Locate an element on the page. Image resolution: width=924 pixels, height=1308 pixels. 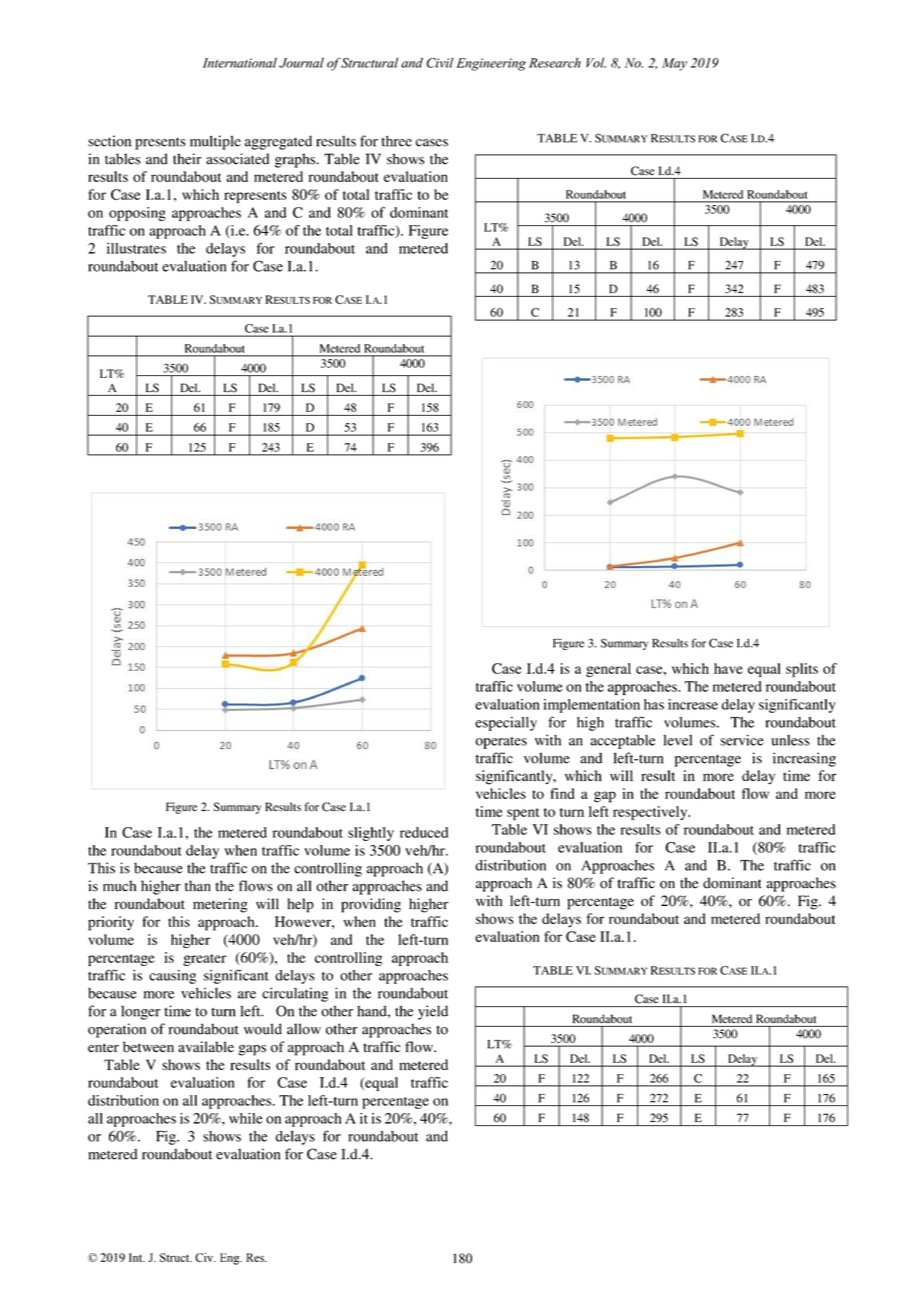
available is located at coordinates (206, 1047).
